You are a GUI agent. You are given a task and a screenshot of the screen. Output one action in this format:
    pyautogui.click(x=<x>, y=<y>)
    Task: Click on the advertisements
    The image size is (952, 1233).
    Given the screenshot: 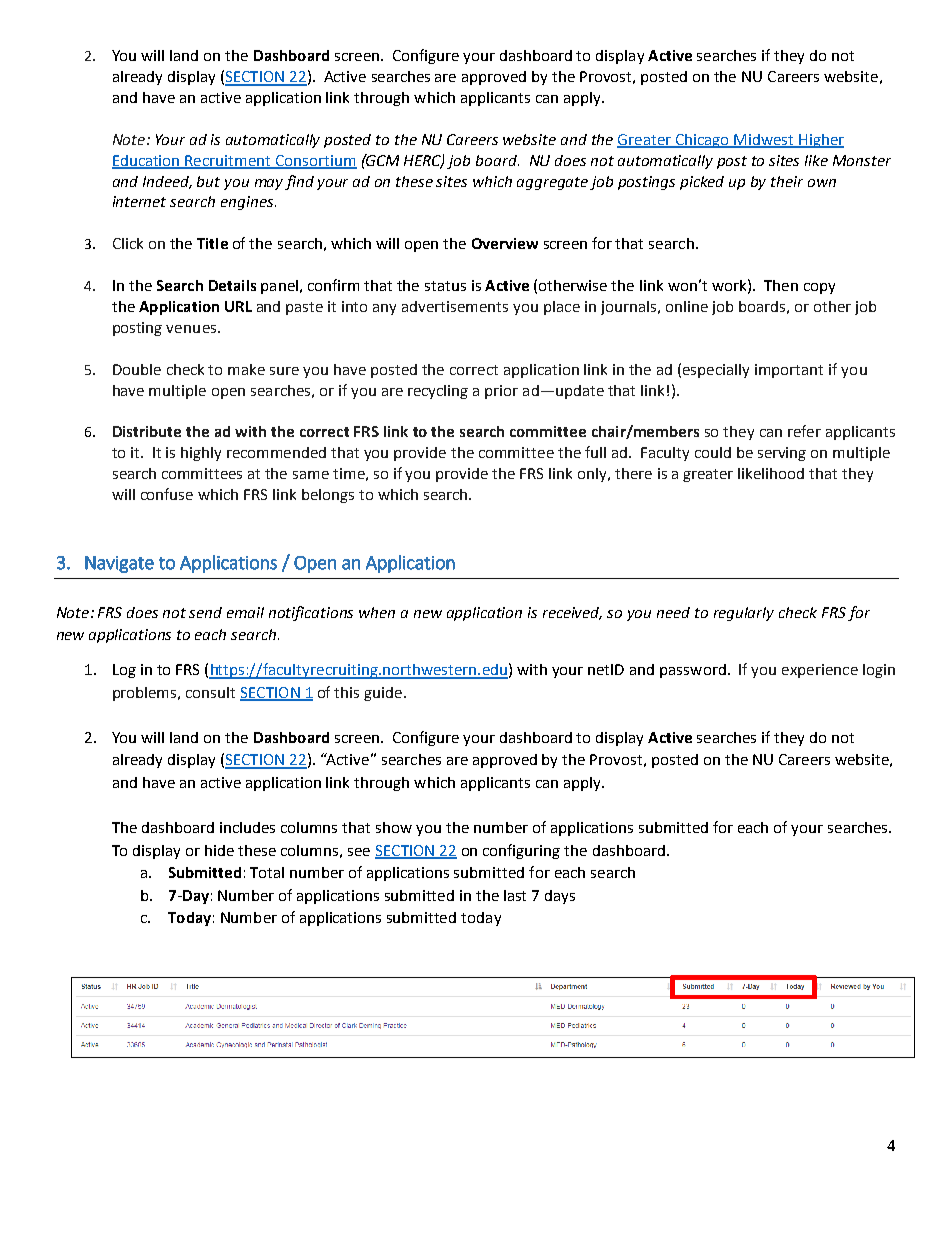 What is the action you would take?
    pyautogui.click(x=455, y=306)
